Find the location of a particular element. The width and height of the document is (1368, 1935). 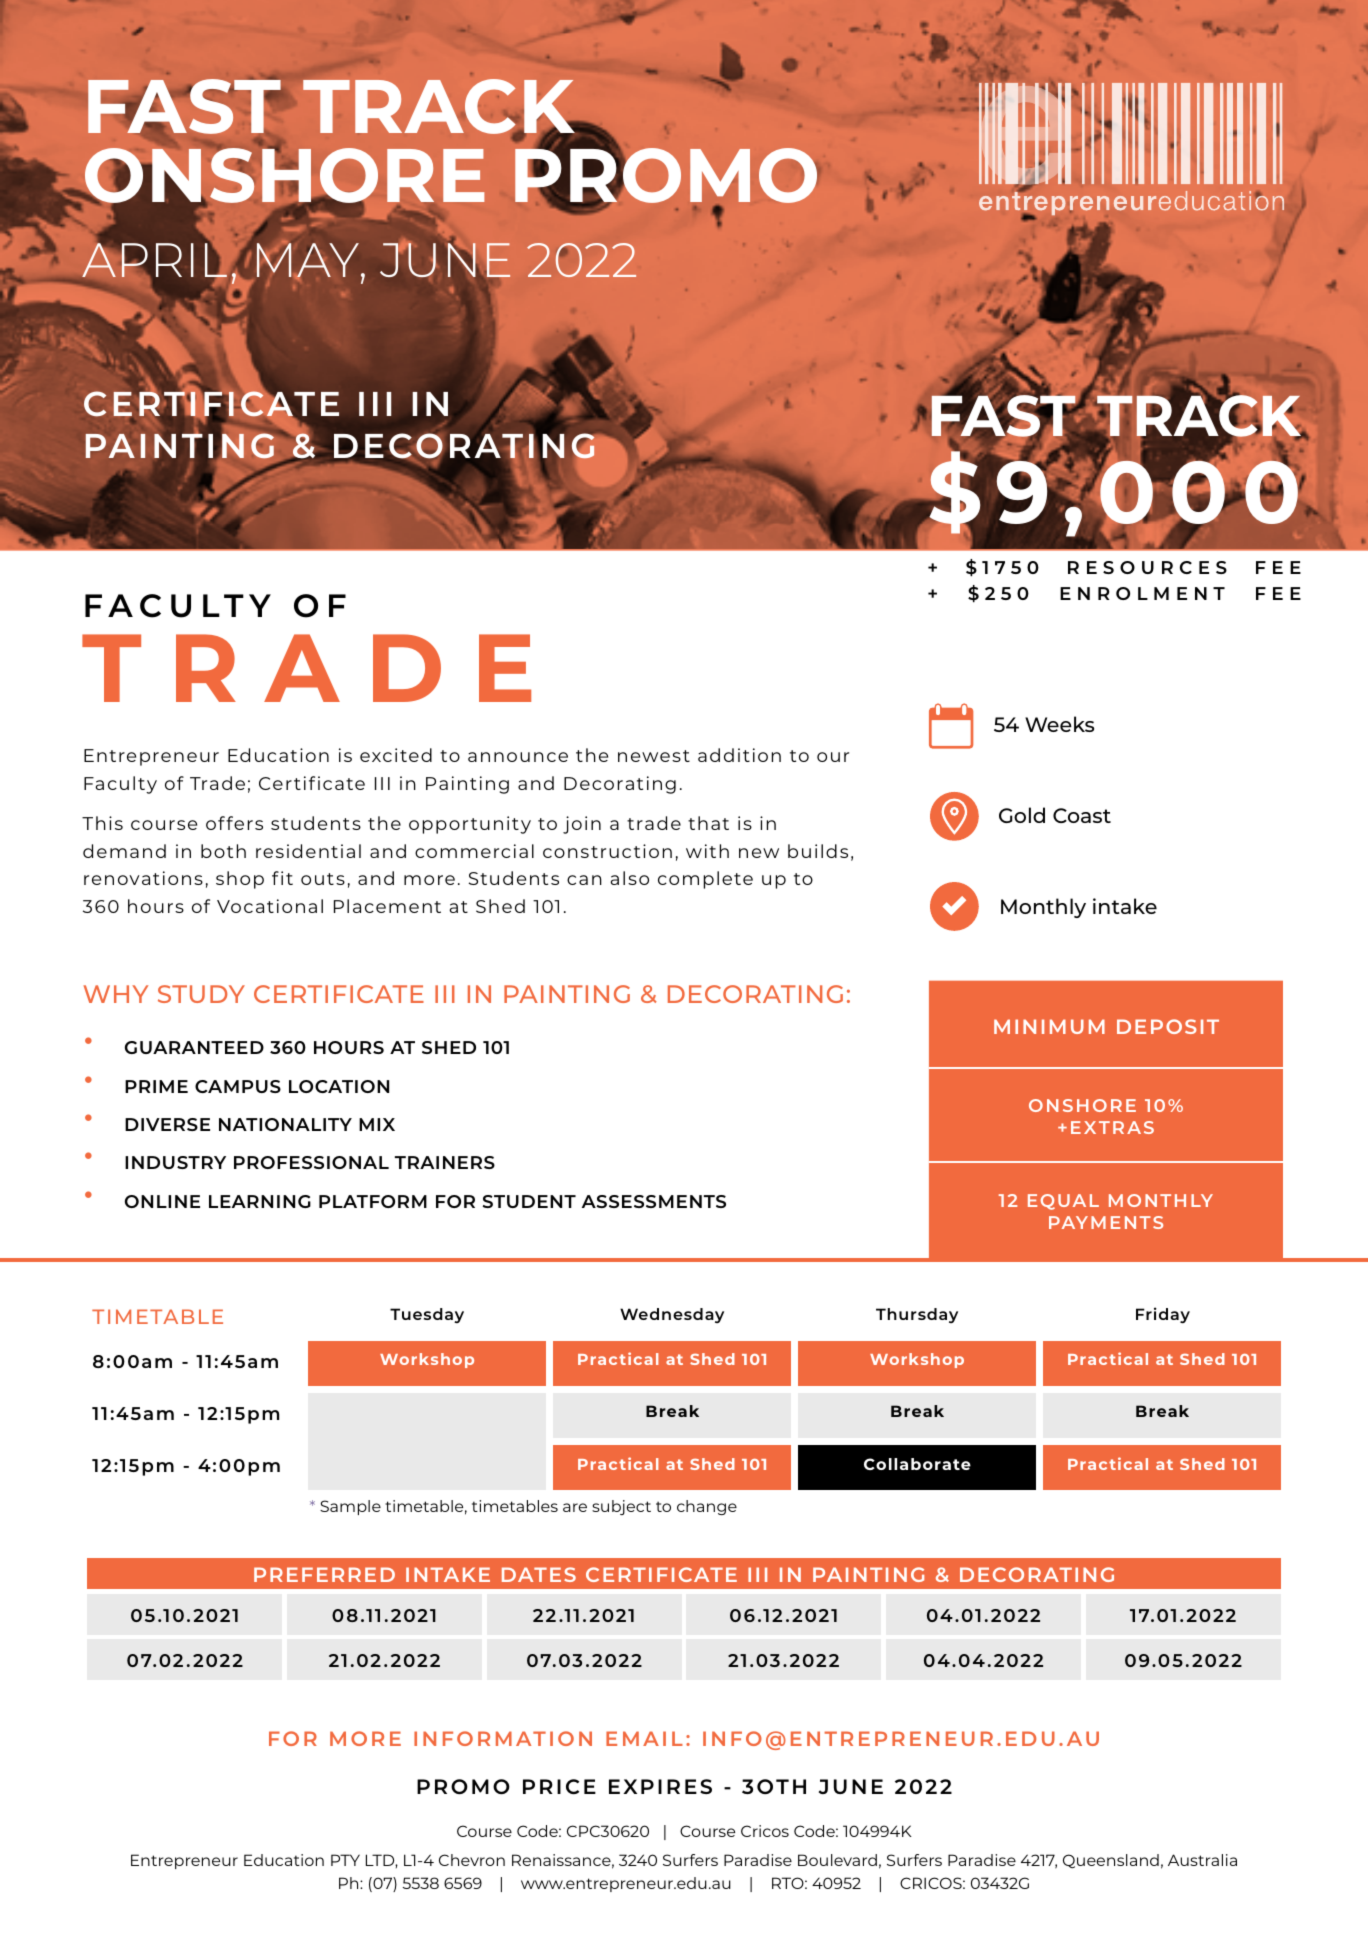

LEARNING is located at coordinates (260, 1201).
